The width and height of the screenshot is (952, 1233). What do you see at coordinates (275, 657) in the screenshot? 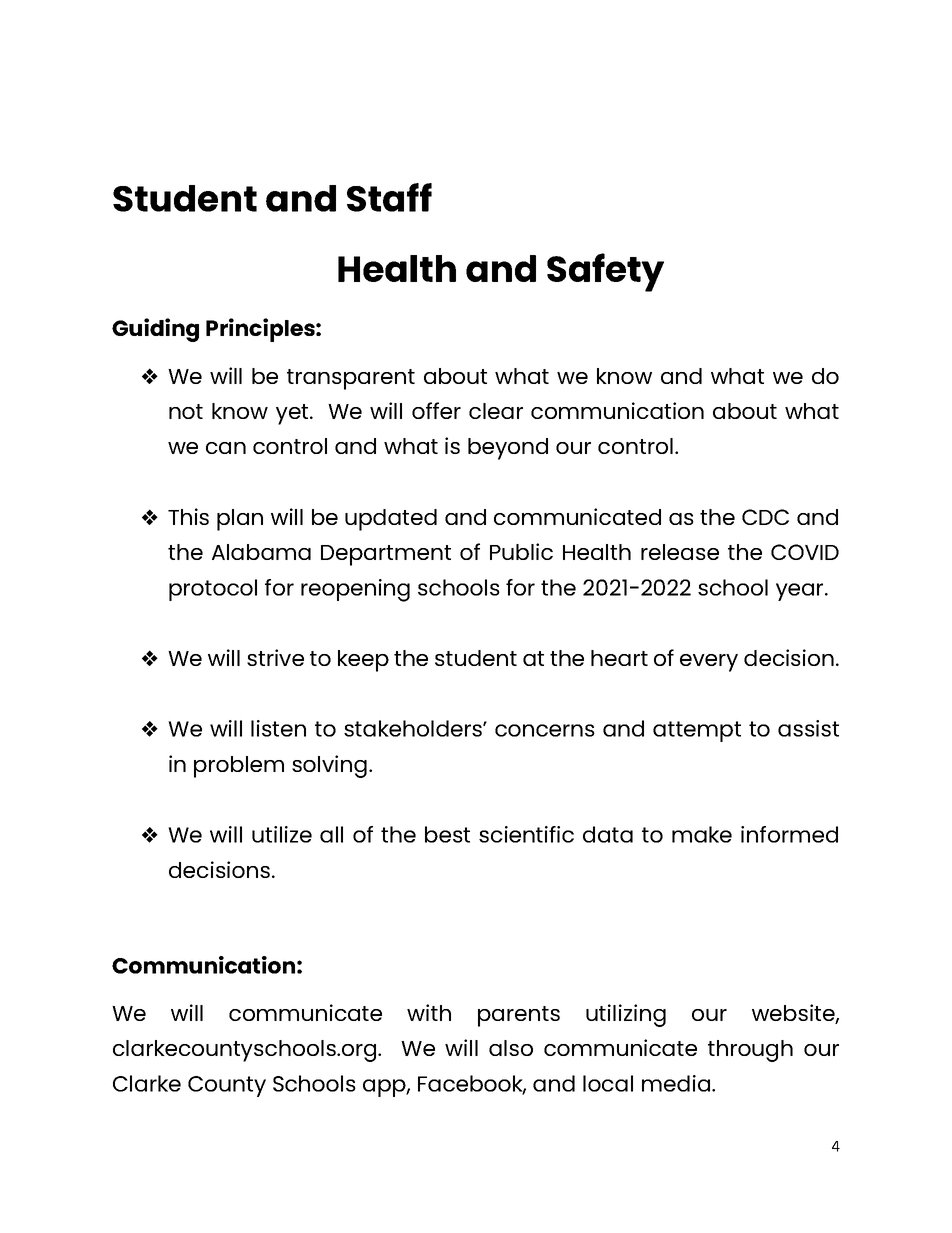
I see `strive` at bounding box center [275, 657].
